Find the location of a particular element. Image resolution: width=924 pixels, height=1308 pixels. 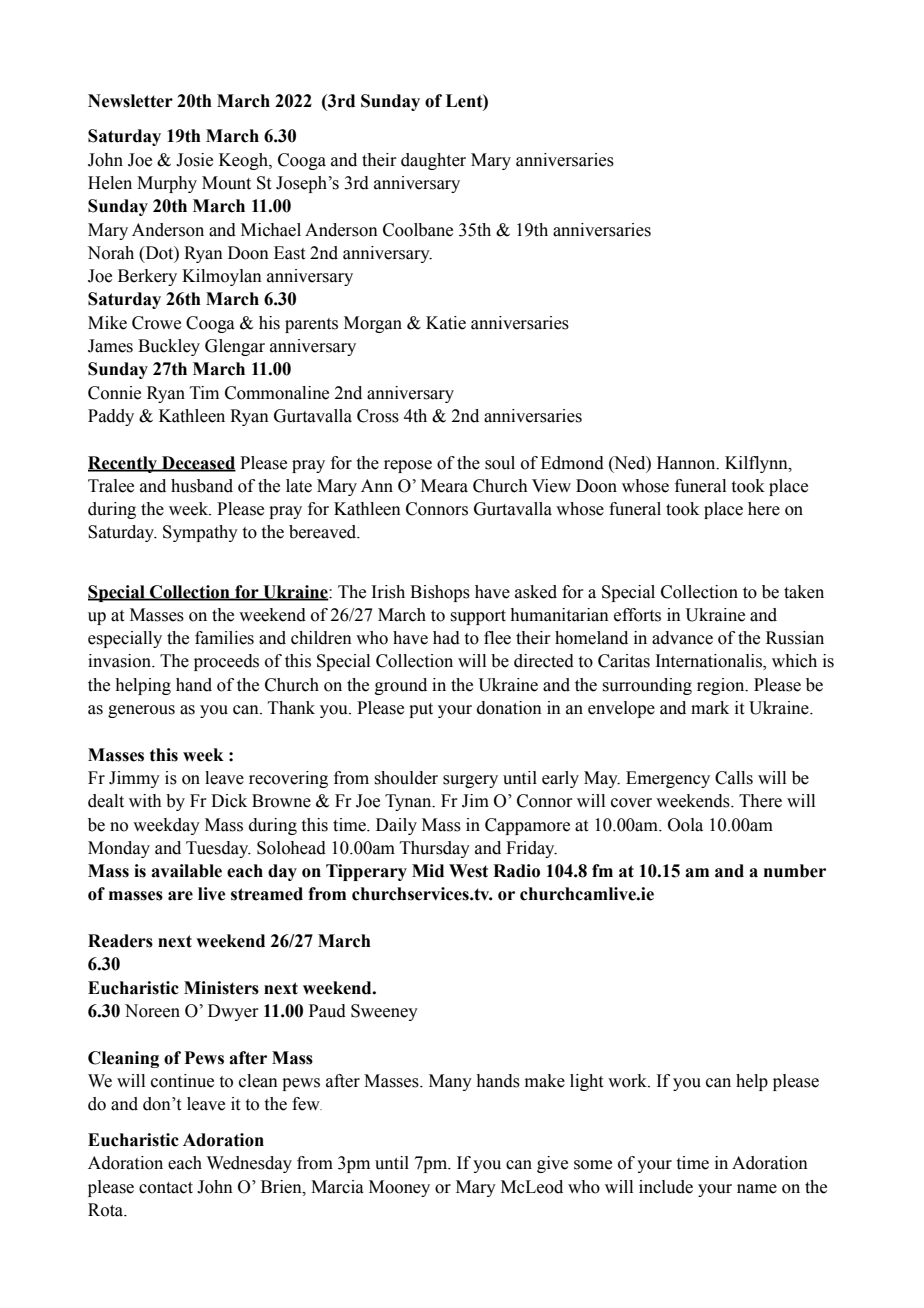

contact is located at coordinates (166, 1188).
